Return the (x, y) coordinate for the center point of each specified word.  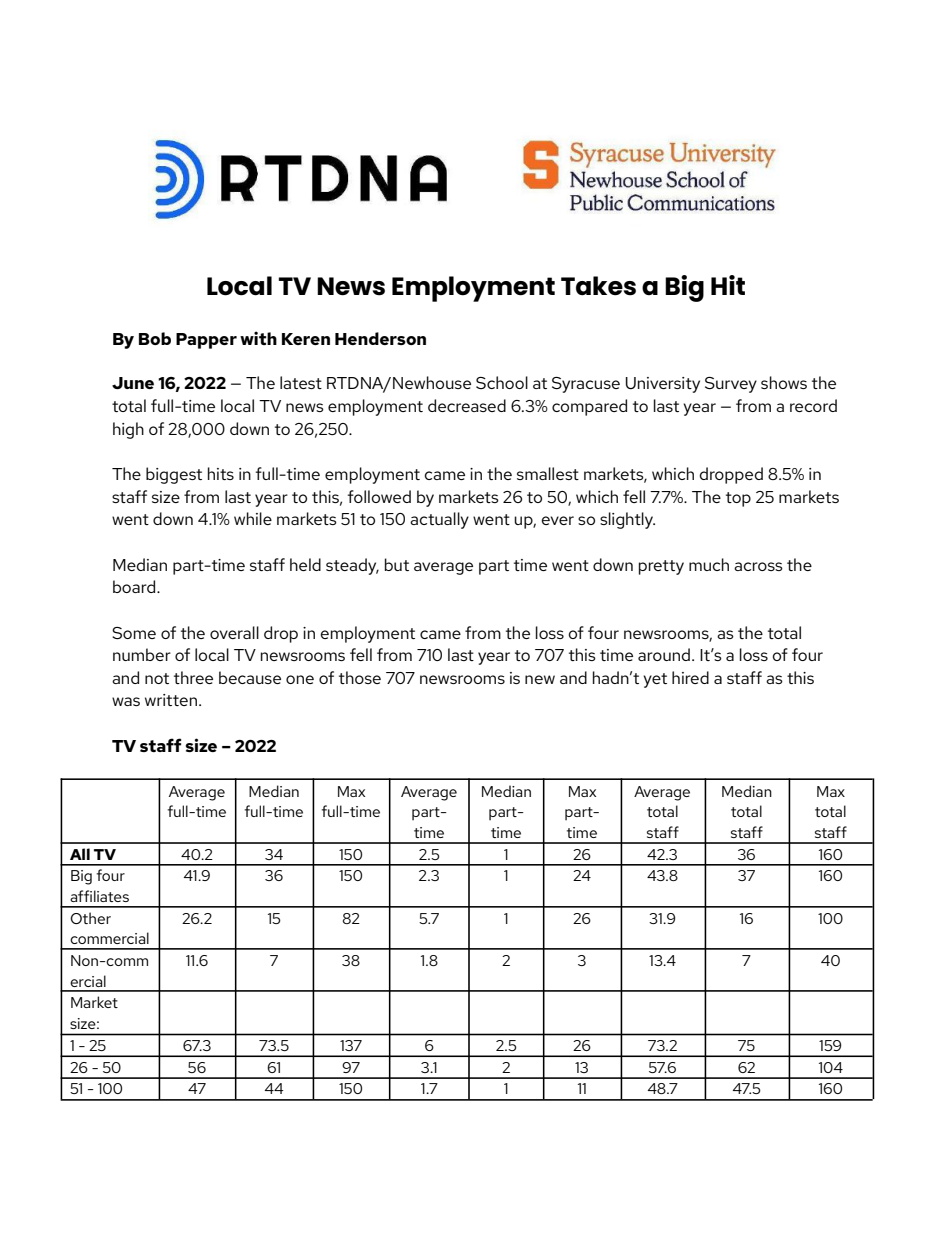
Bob (155, 338)
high (128, 430)
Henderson (380, 338)
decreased (467, 405)
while (253, 518)
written (171, 700)
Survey (731, 385)
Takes (598, 286)
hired (690, 677)
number (142, 654)
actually (439, 520)
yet (655, 680)
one (300, 679)
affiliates (99, 896)
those (360, 677)
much (709, 564)
